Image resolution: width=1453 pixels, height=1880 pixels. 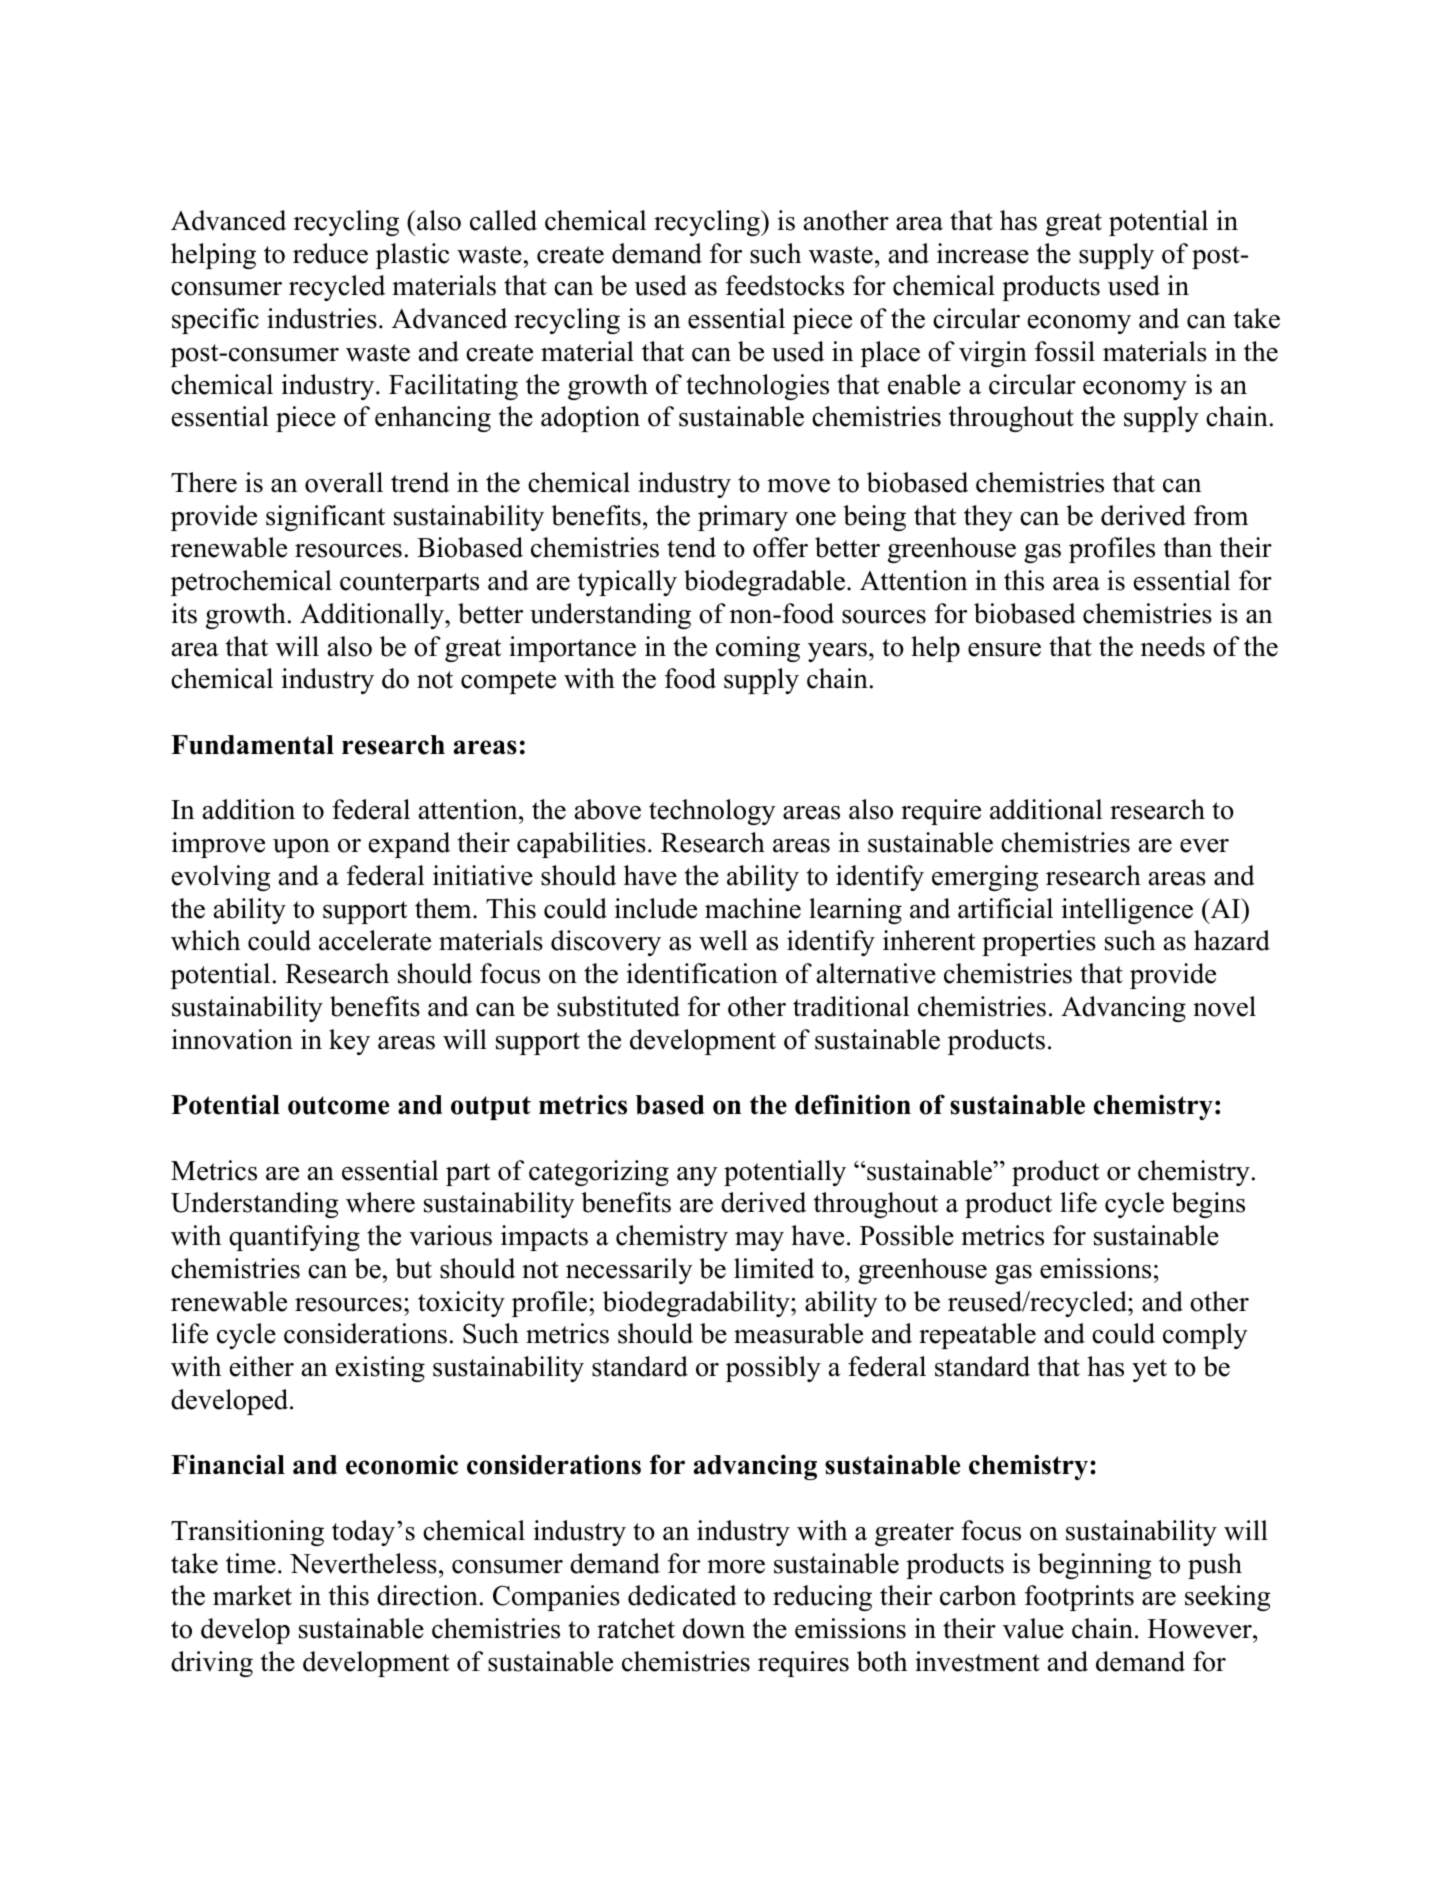 I want to click on market, so click(x=252, y=1595).
